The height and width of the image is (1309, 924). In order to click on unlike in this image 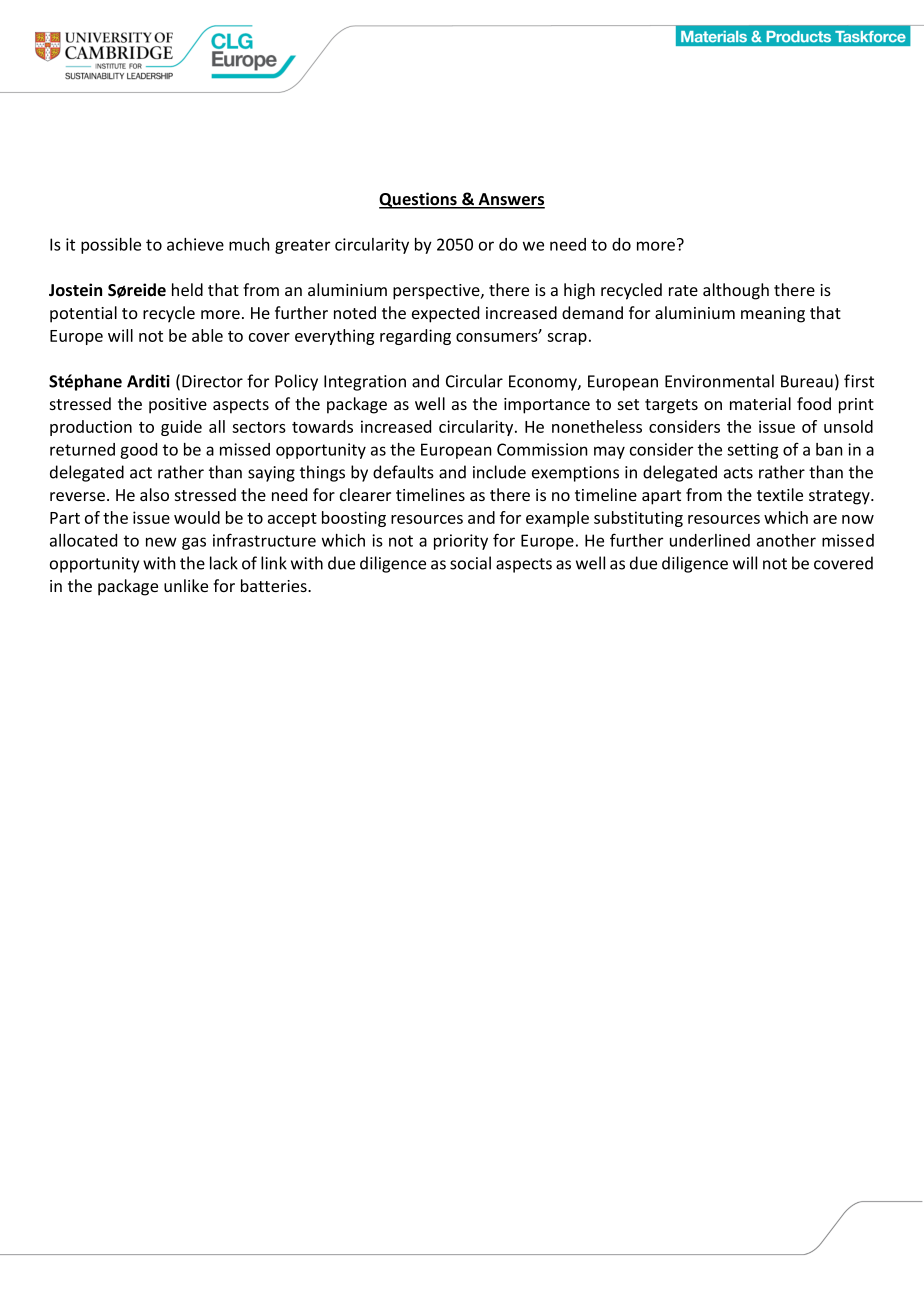, I will do `click(186, 585)`.
